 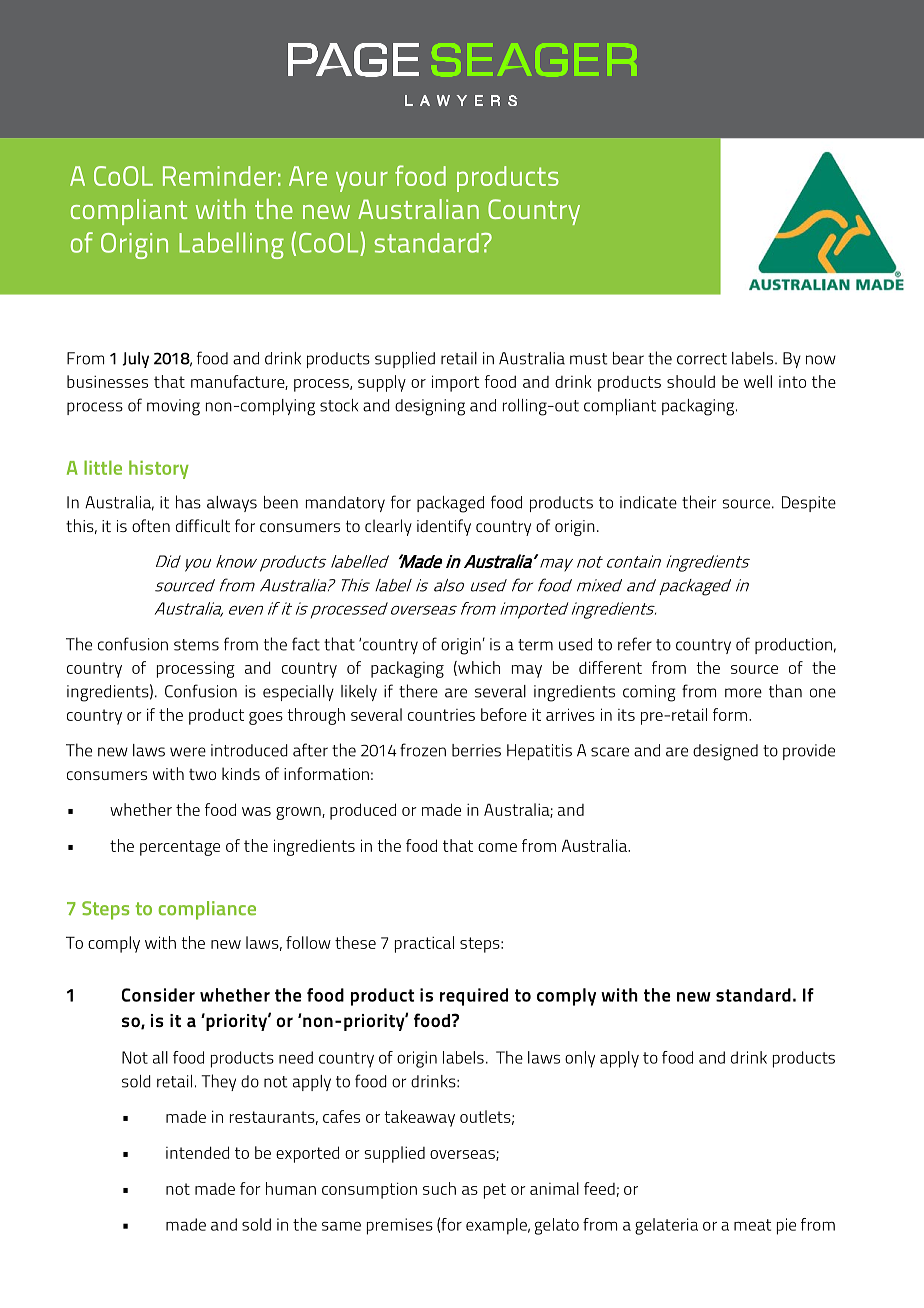 What do you see at coordinates (441, 715) in the screenshot?
I see `countries` at bounding box center [441, 715].
